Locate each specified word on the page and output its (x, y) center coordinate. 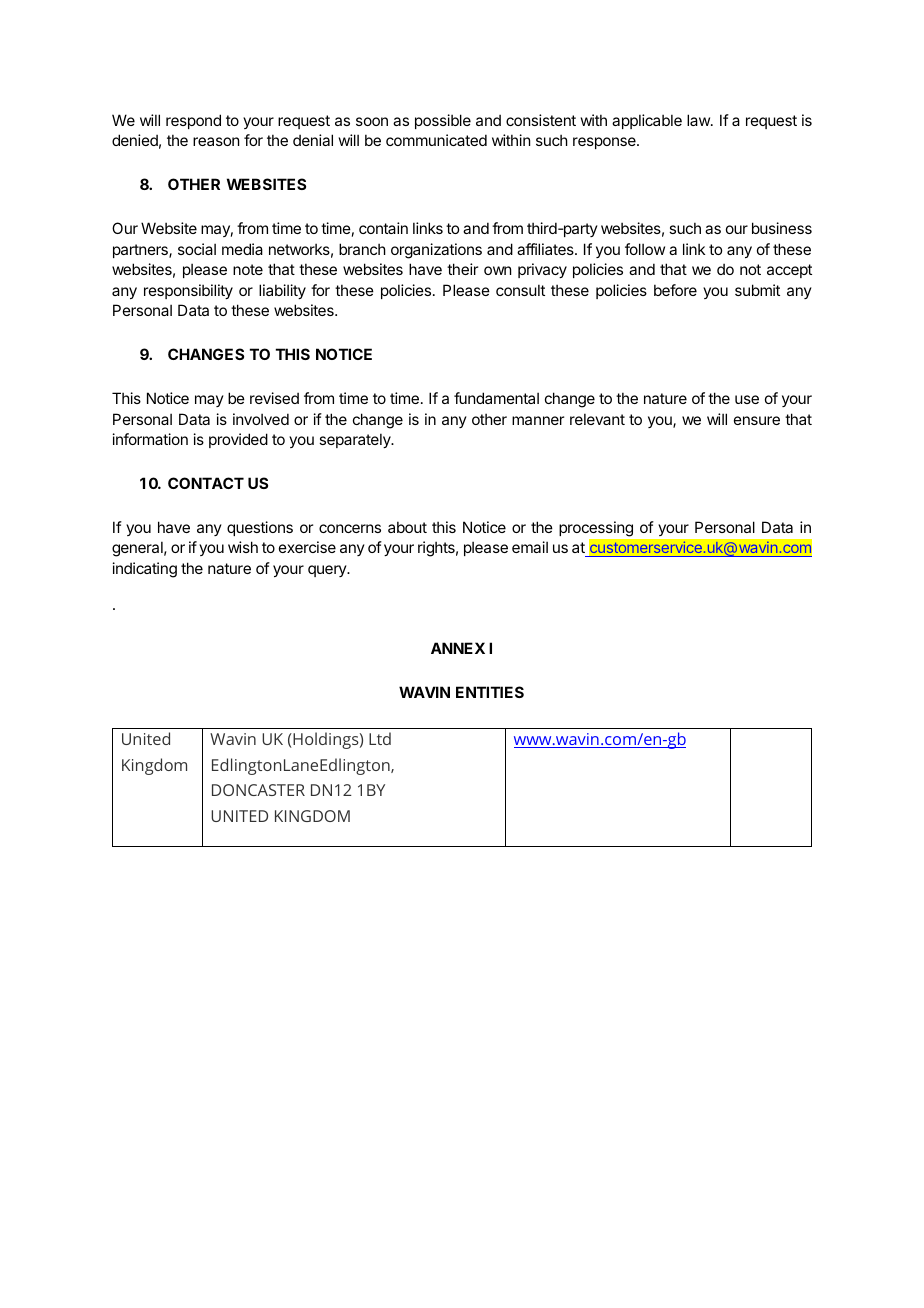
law (699, 120)
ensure (757, 420)
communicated (436, 140)
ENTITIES (490, 692)
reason (216, 141)
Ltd (380, 738)
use (747, 399)
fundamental (496, 398)
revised (274, 398)
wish (243, 547)
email (530, 547)
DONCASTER (258, 790)
